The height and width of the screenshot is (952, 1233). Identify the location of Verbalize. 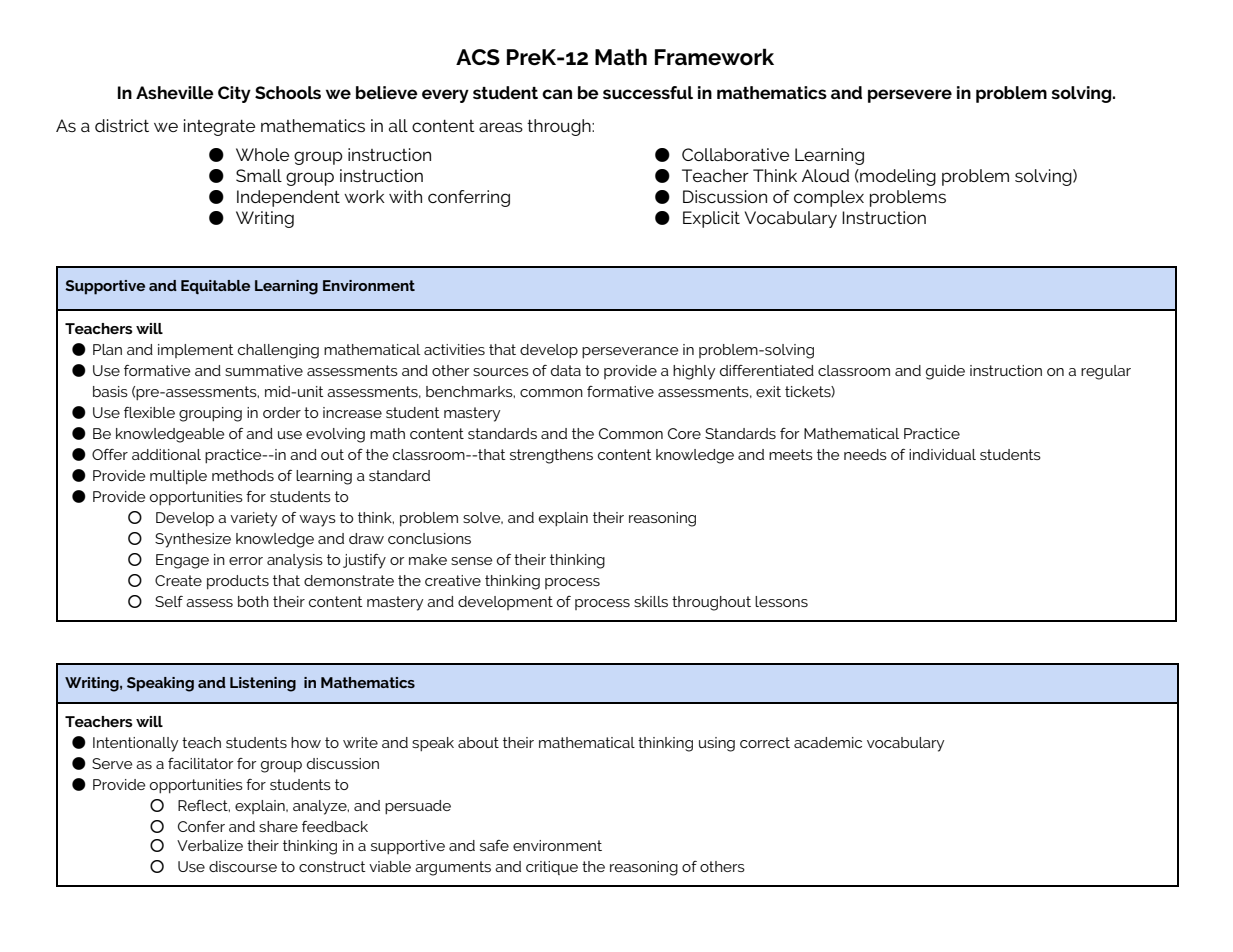
(210, 845).
